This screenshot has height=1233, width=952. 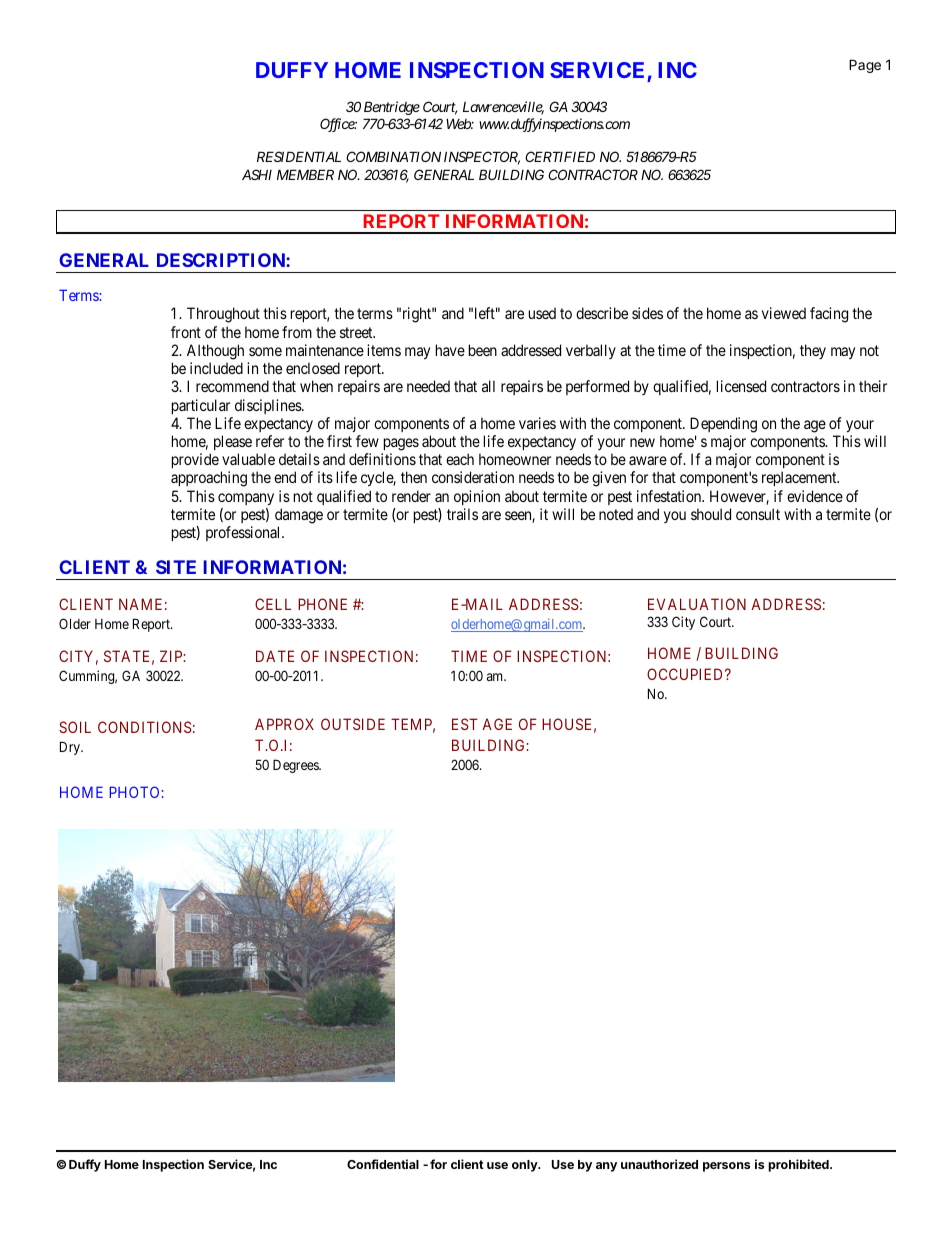 What do you see at coordinates (799, 1165) in the screenshot?
I see `prohibited` at bounding box center [799, 1165].
